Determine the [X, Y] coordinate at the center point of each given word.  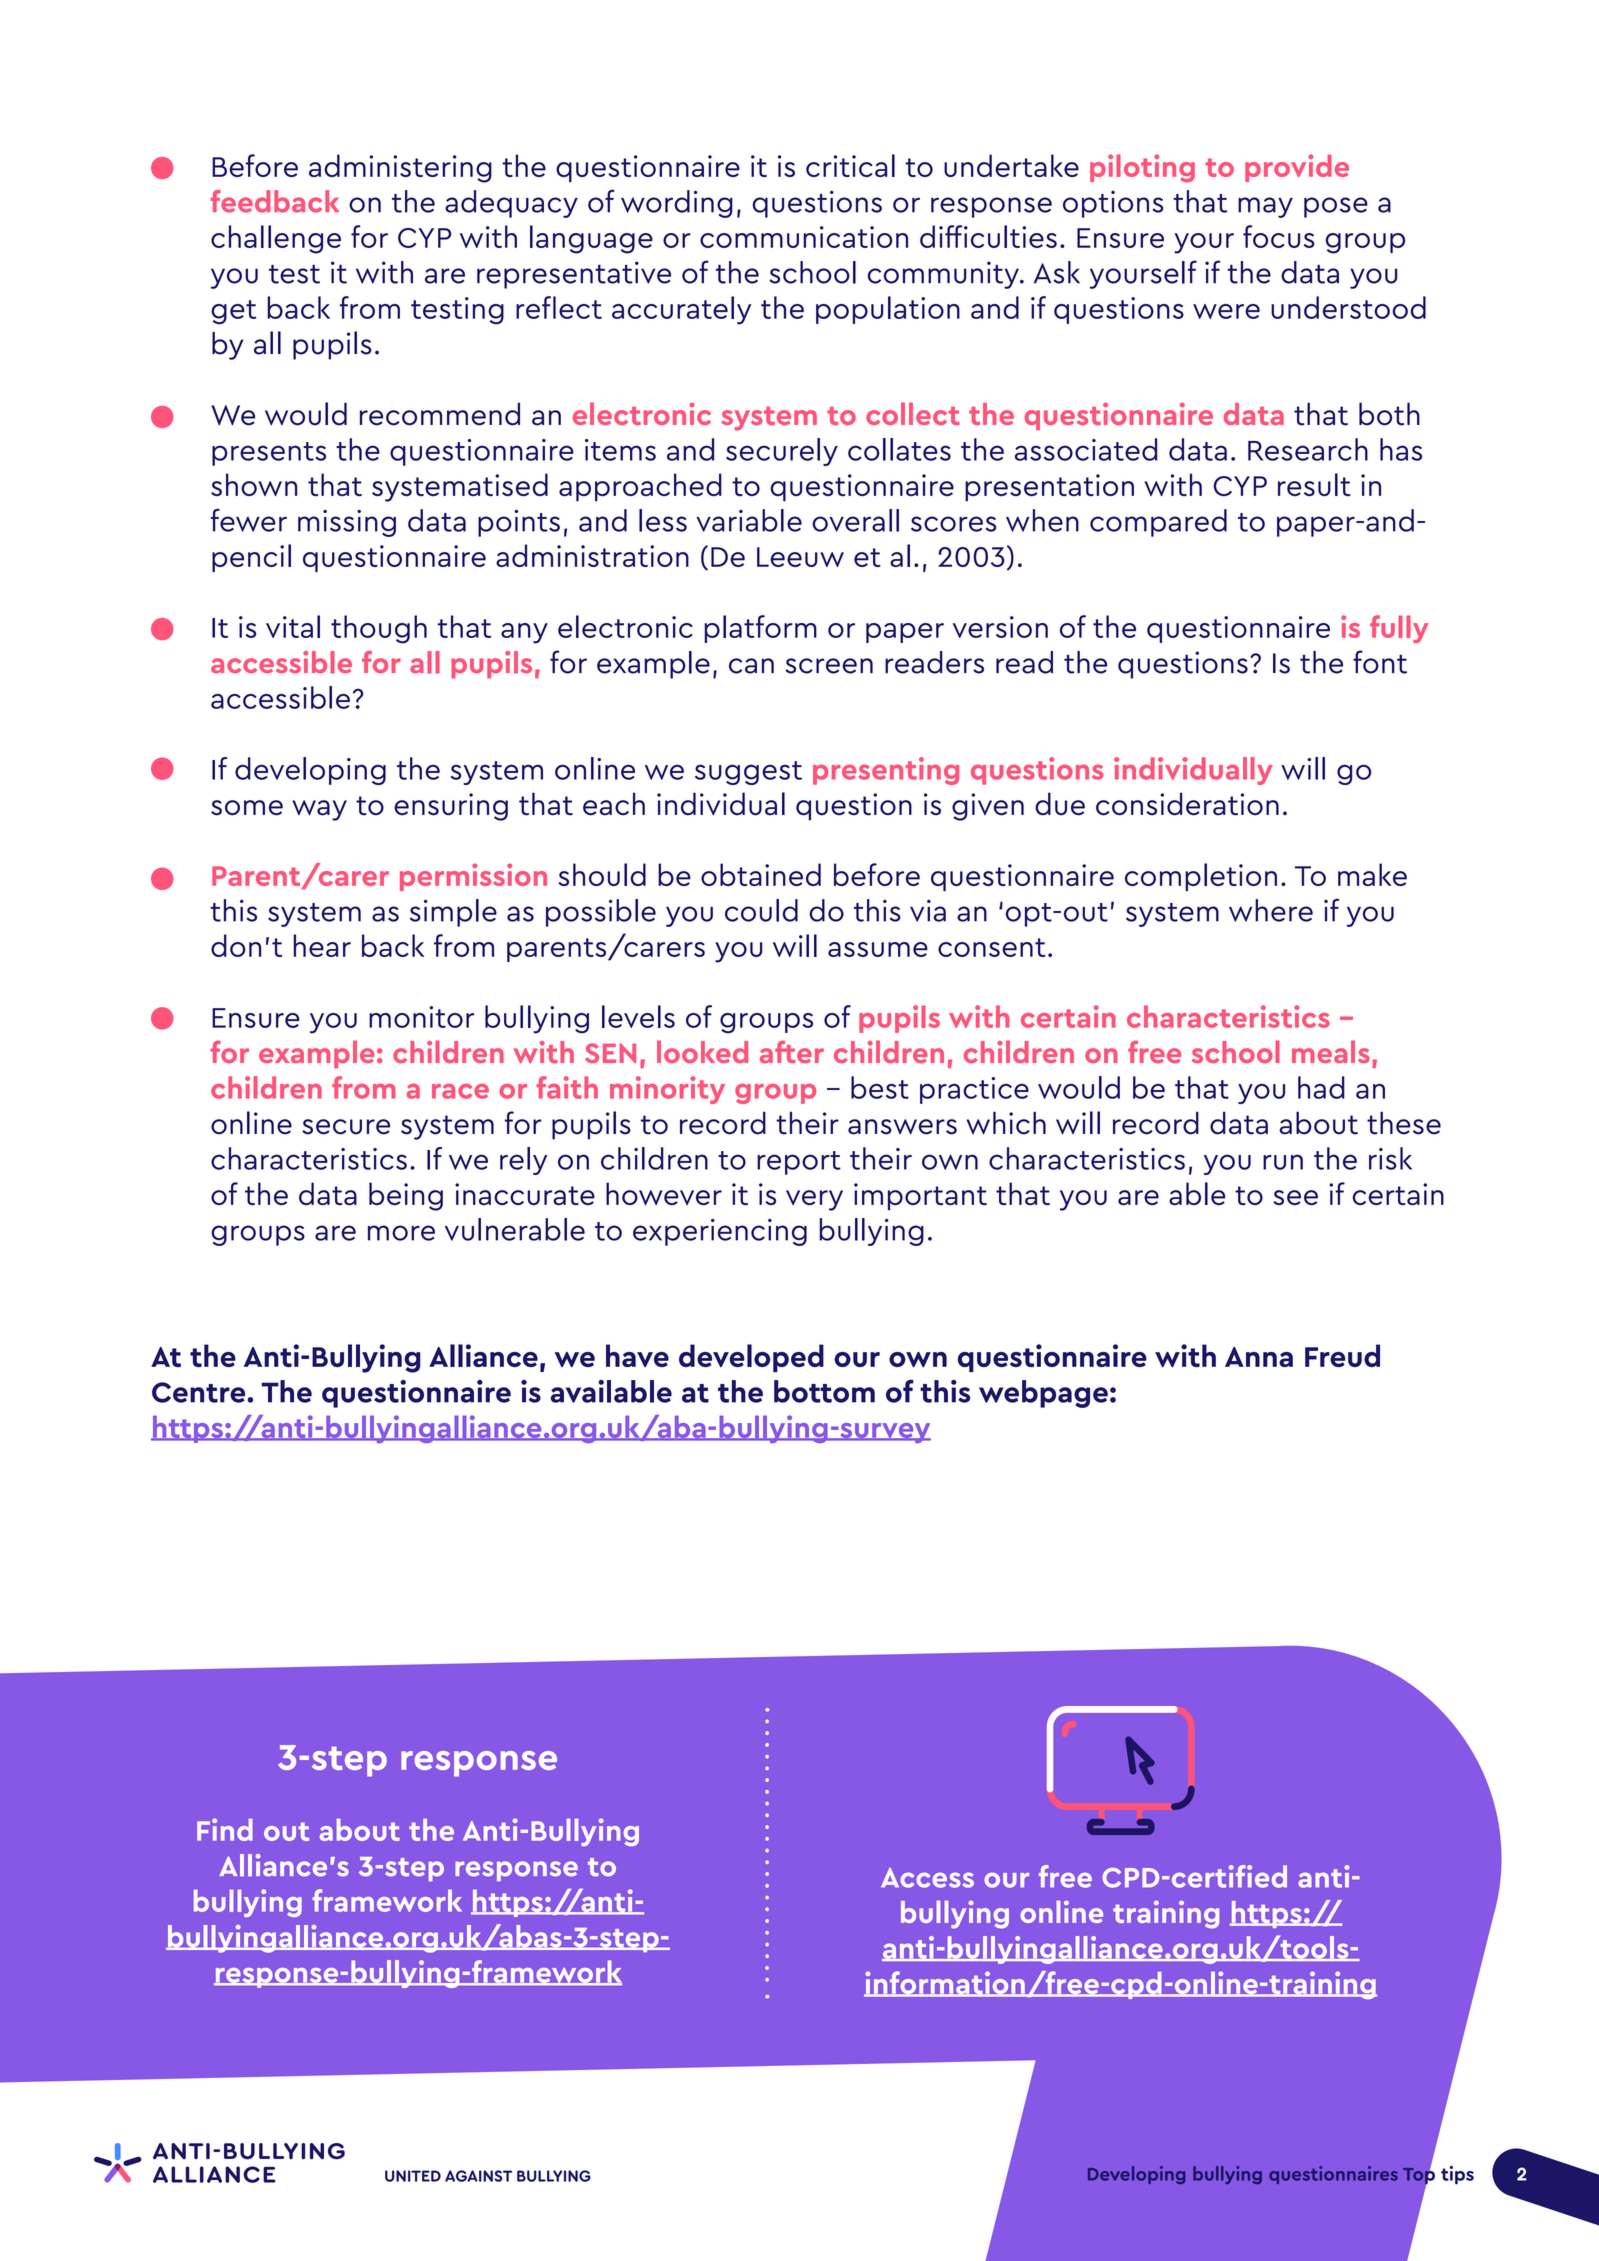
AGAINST [478, 2176]
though [379, 629]
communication [804, 237]
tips [1457, 2175]
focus [1279, 236]
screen [829, 666]
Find [225, 1829]
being [406, 1196]
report [799, 1163]
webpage [1043, 1394]
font [1380, 662]
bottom [824, 1391]
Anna [1259, 1357]
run [1283, 1162]
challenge [276, 239]
